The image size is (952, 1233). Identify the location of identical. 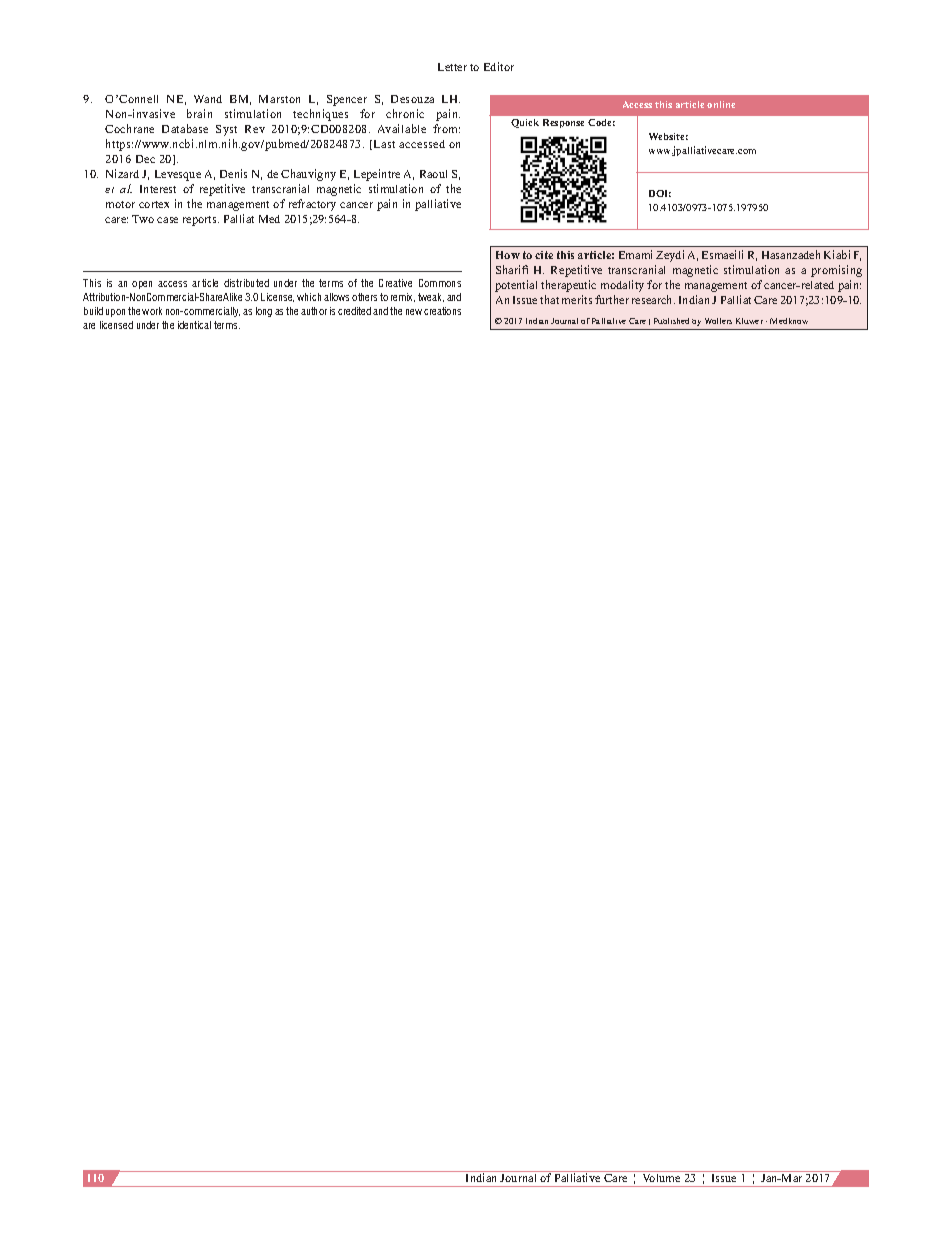
(194, 325).
